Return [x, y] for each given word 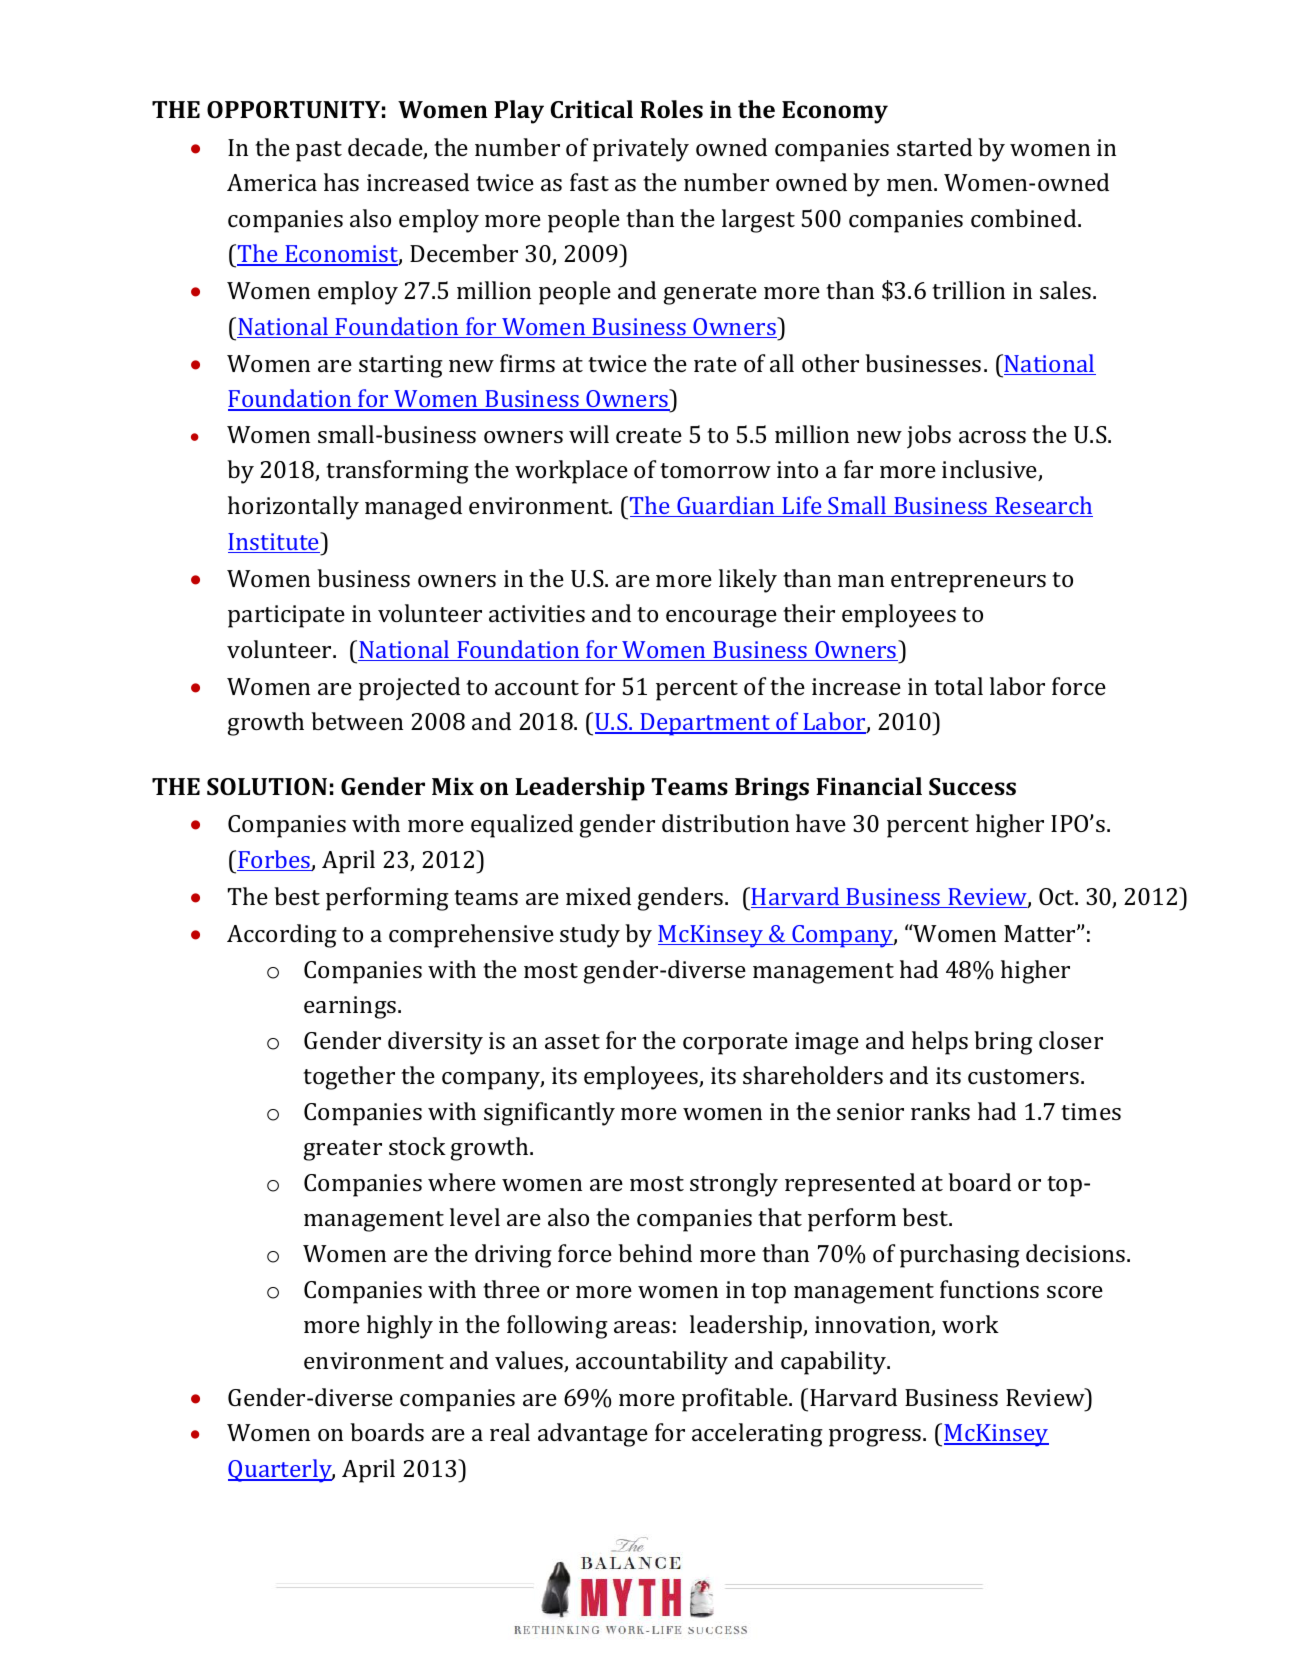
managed [413, 508]
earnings [351, 1007]
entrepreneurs [968, 582]
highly [400, 1327]
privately [641, 150]
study [590, 936]
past [319, 151]
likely [748, 581]
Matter [1041, 933]
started [934, 147]
